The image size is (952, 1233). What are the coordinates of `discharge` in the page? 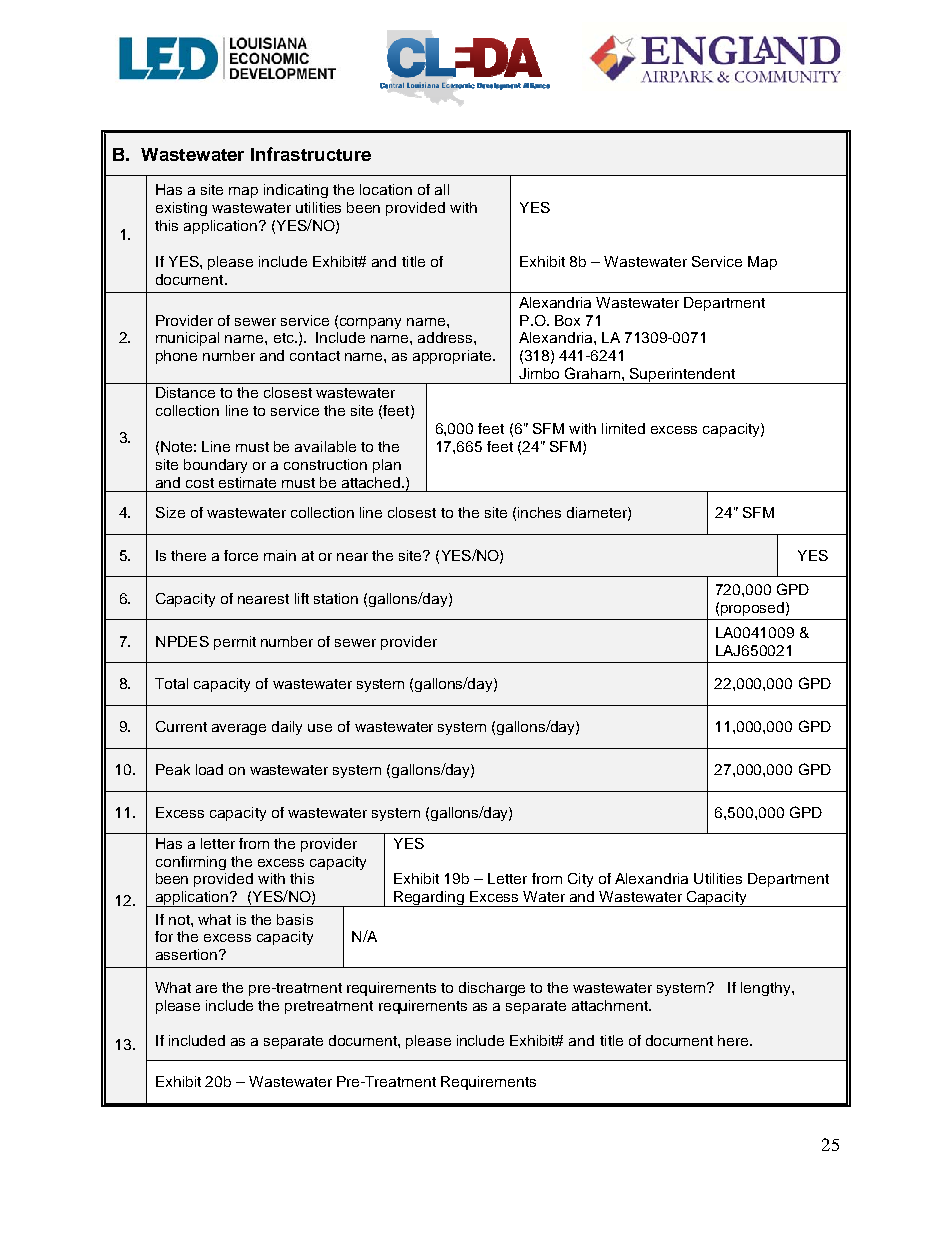 It's located at (492, 989).
